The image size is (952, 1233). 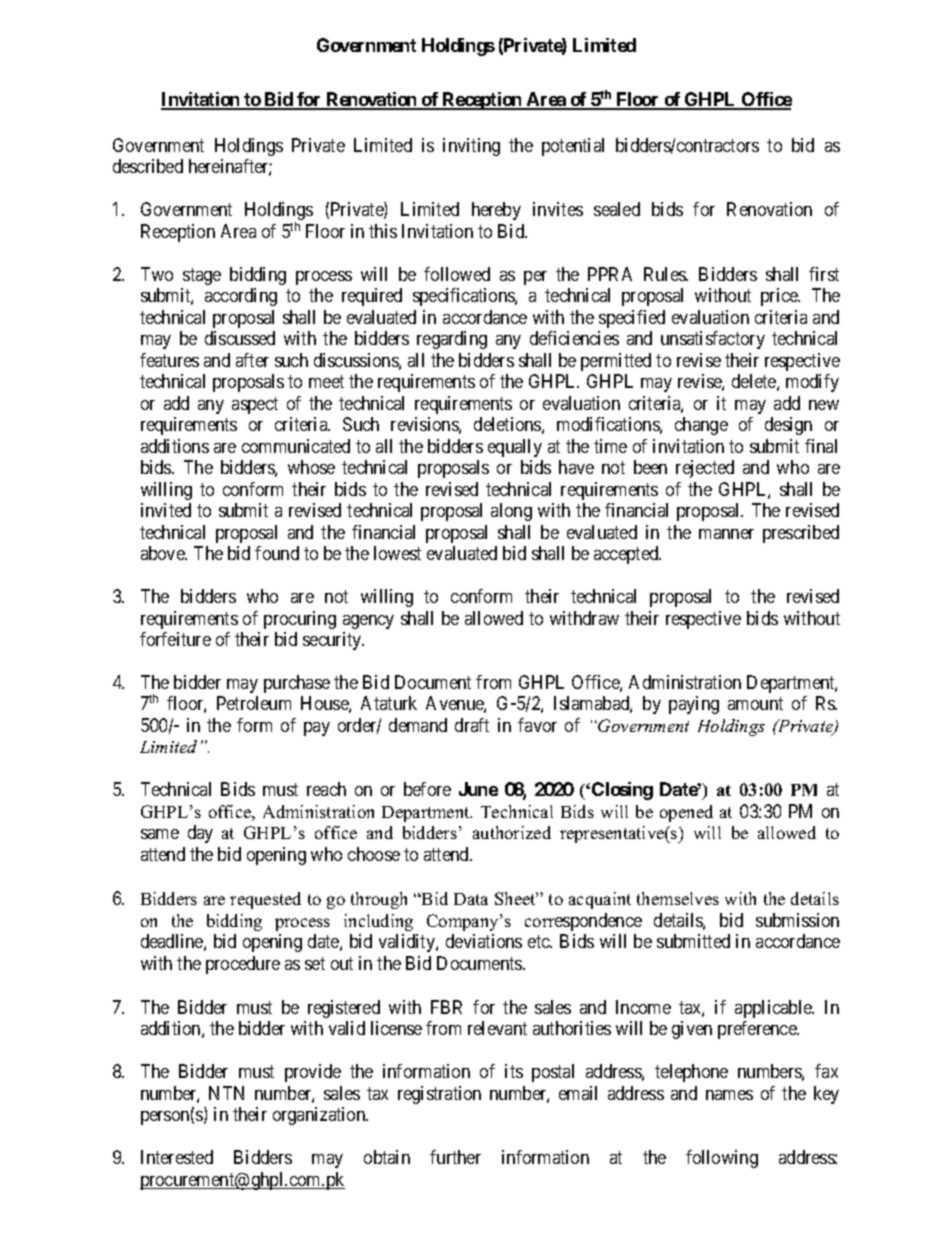 What do you see at coordinates (511, 512) in the image?
I see `along` at bounding box center [511, 512].
